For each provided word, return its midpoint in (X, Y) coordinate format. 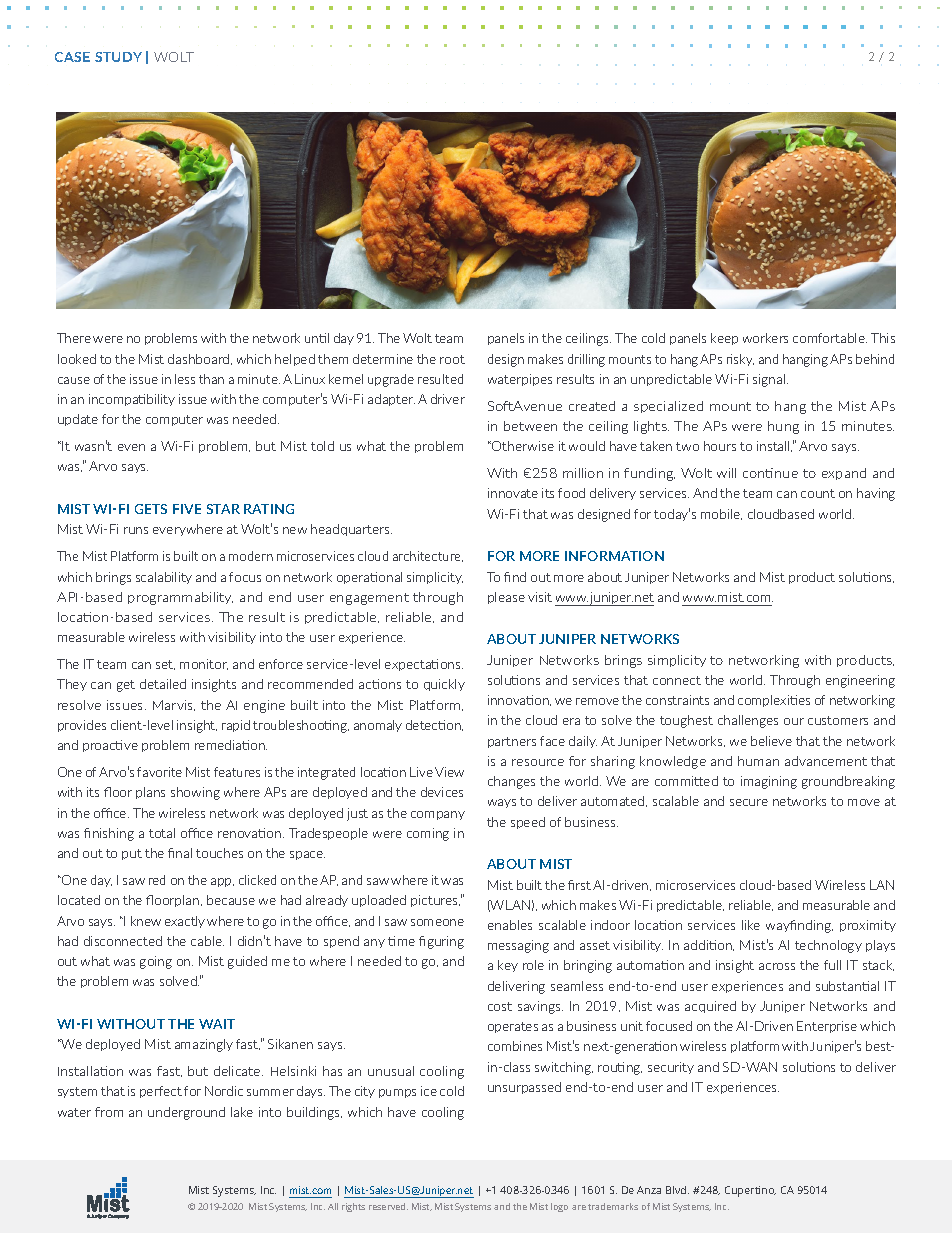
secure (749, 802)
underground (186, 1113)
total (162, 833)
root (452, 359)
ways (502, 803)
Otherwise (522, 446)
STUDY (118, 57)
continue (770, 473)
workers (765, 338)
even (131, 447)
